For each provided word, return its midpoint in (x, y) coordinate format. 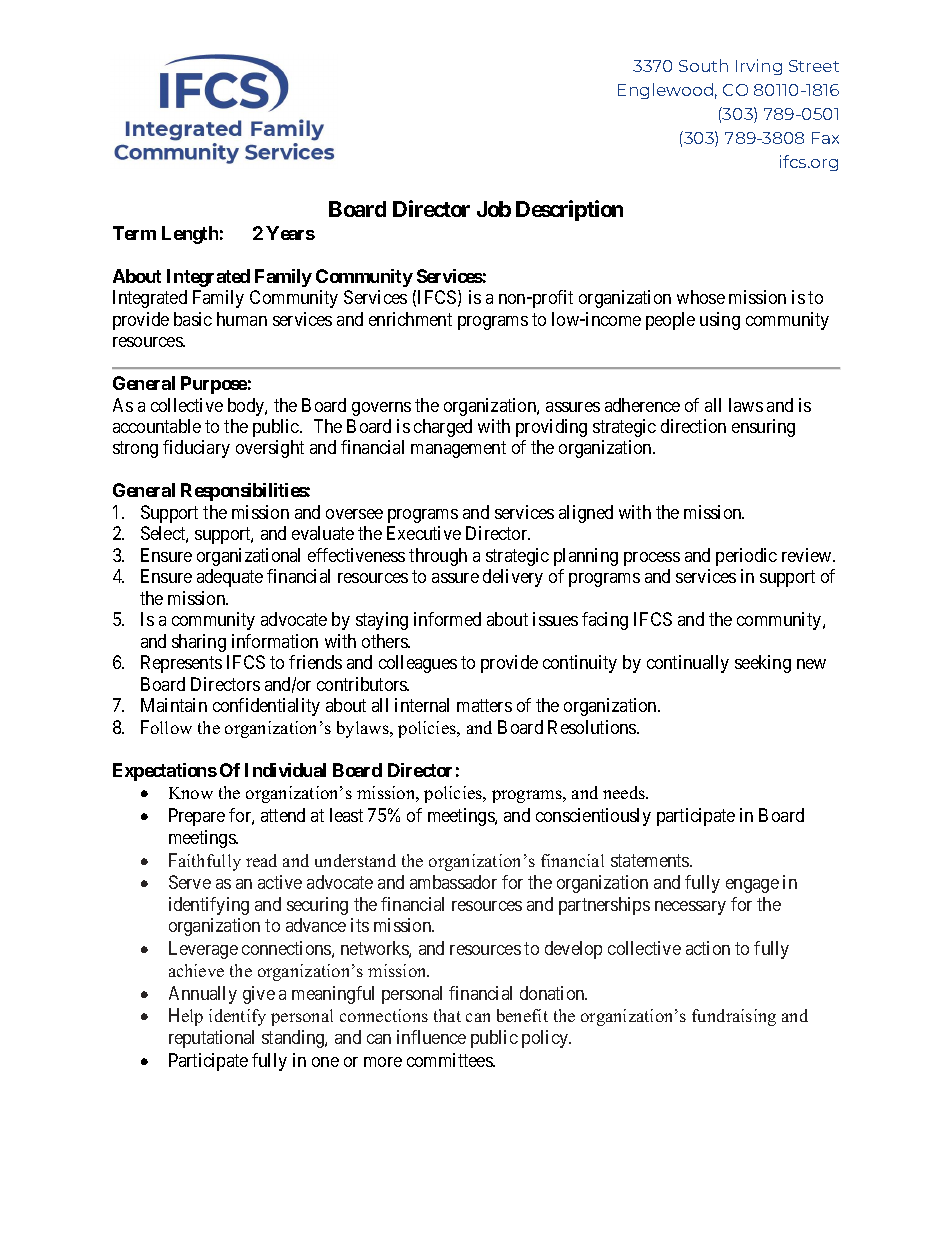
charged (443, 428)
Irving (759, 67)
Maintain (174, 705)
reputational (211, 1039)
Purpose (214, 385)
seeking (763, 664)
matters (484, 705)
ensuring (763, 428)
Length (190, 235)
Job (494, 209)
